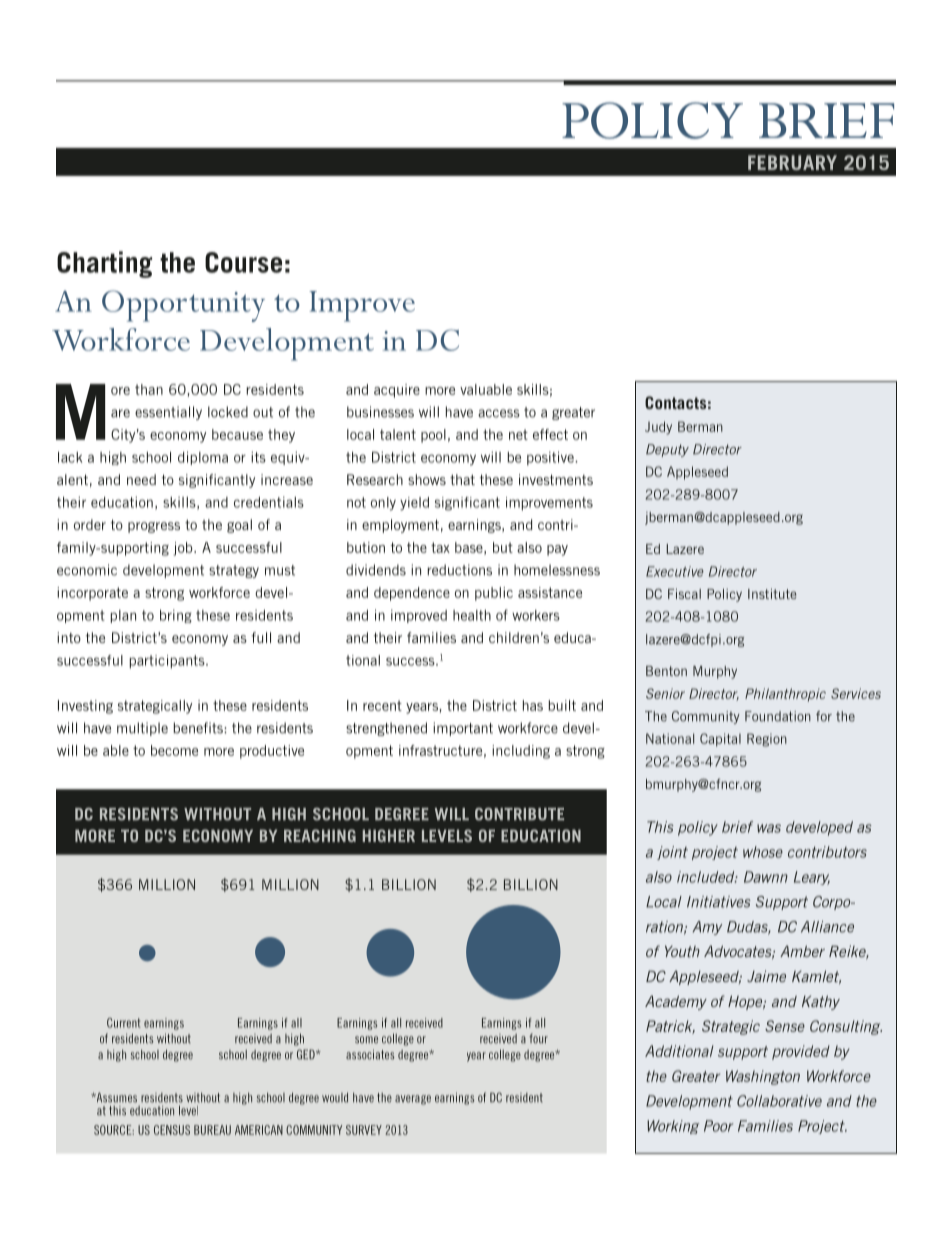  What do you see at coordinates (462, 479) in the screenshot?
I see `that` at bounding box center [462, 479].
